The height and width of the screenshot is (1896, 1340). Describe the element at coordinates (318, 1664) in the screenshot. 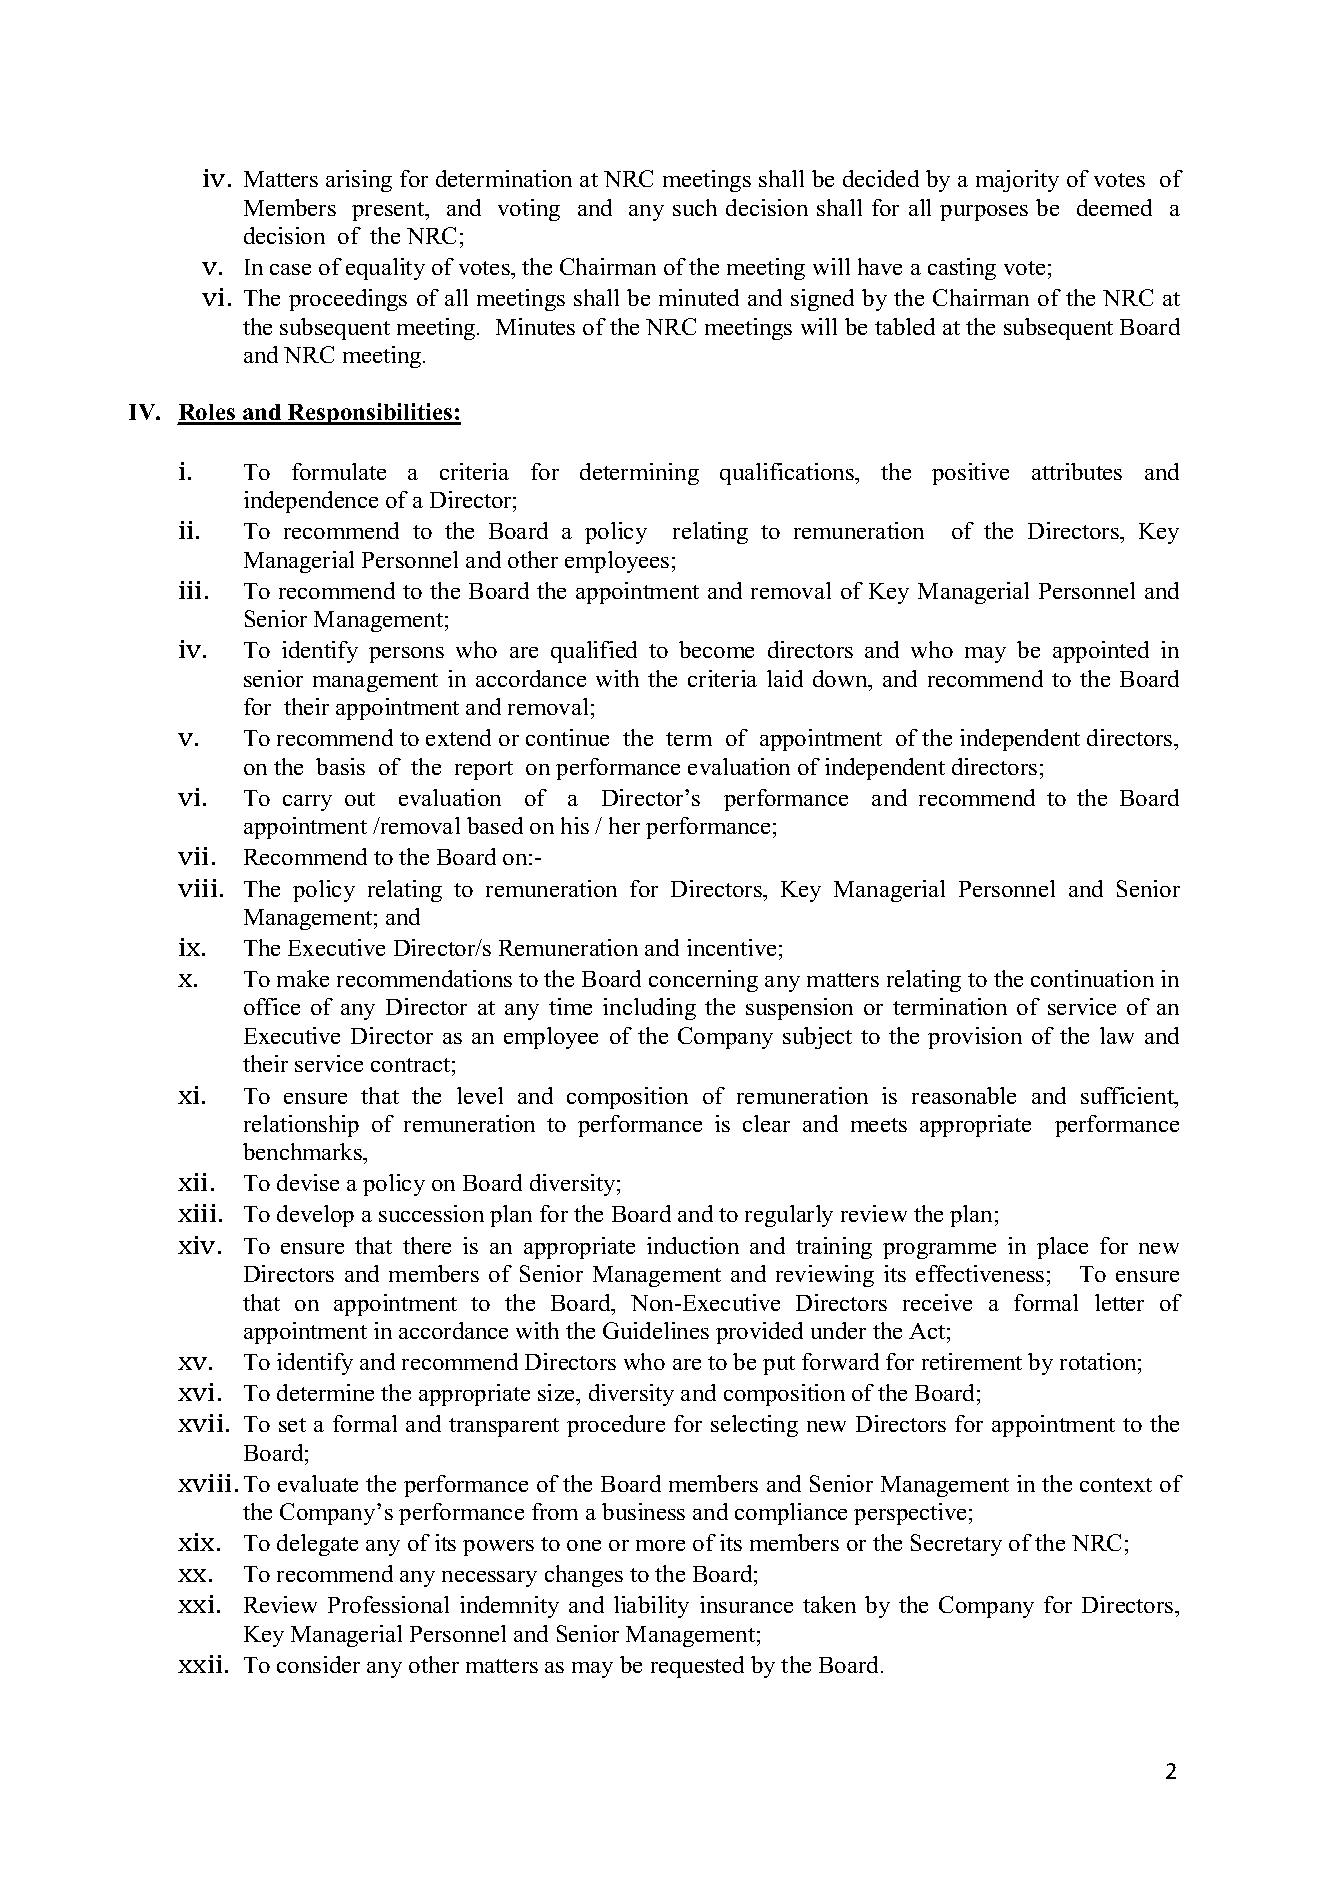

I see `consider` at that location.
